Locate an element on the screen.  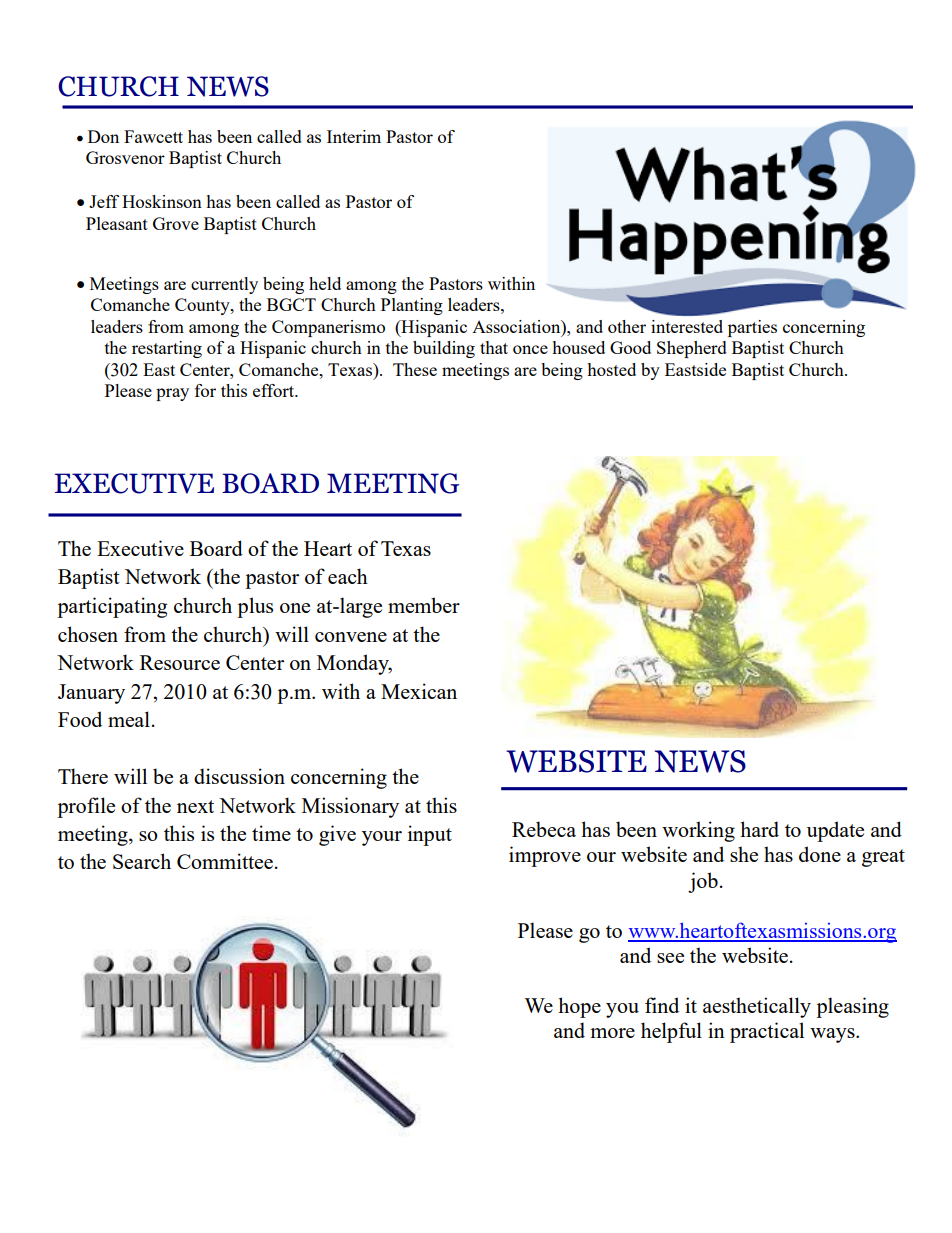
aesthetically is located at coordinates (757, 1007).
